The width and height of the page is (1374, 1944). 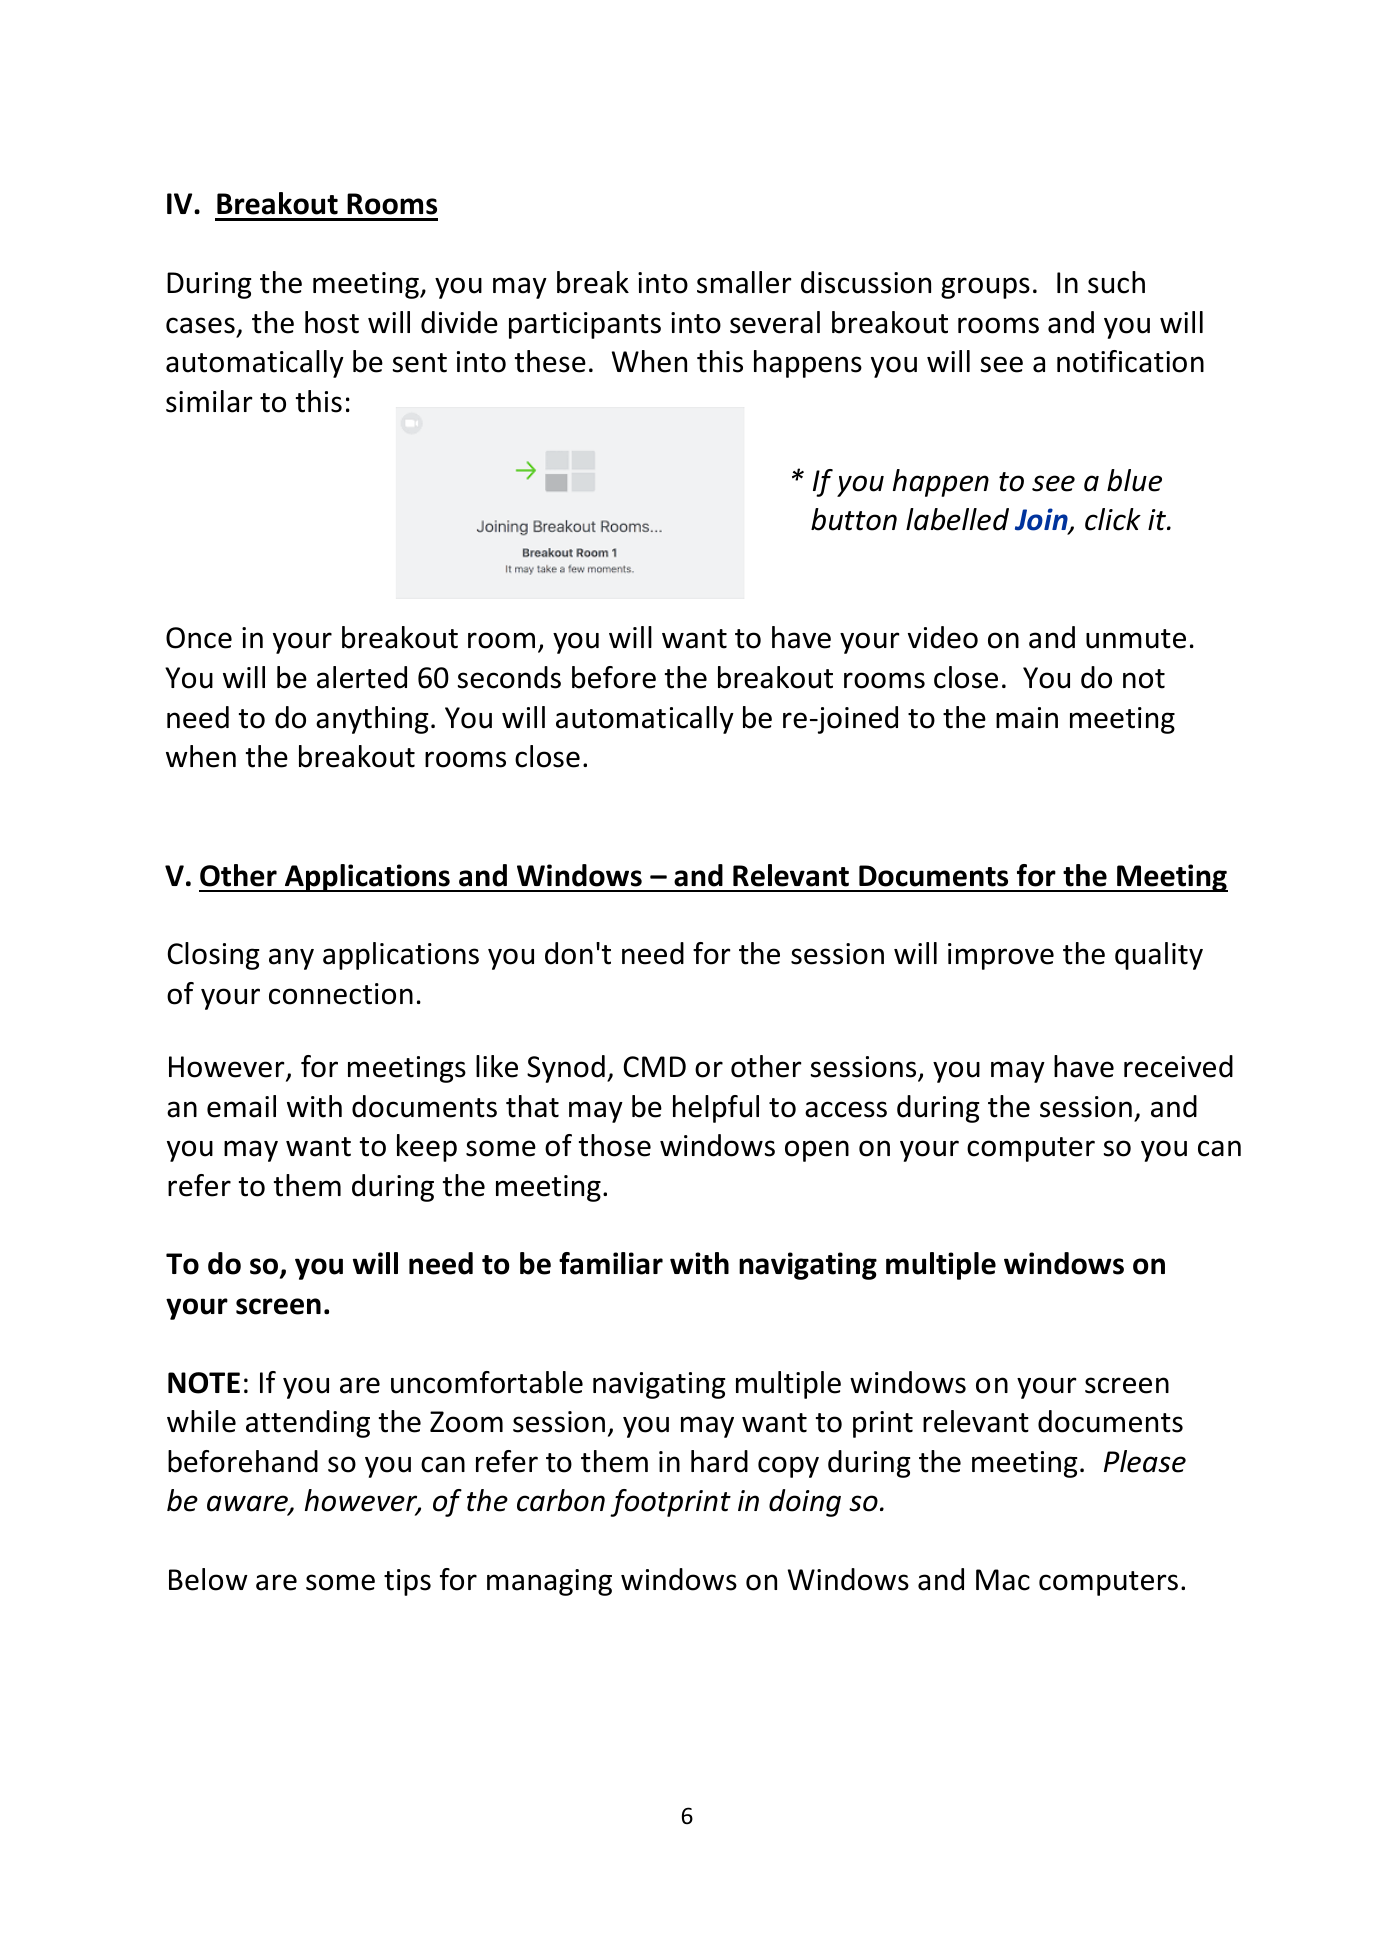 I want to click on smaller, so click(x=744, y=282).
